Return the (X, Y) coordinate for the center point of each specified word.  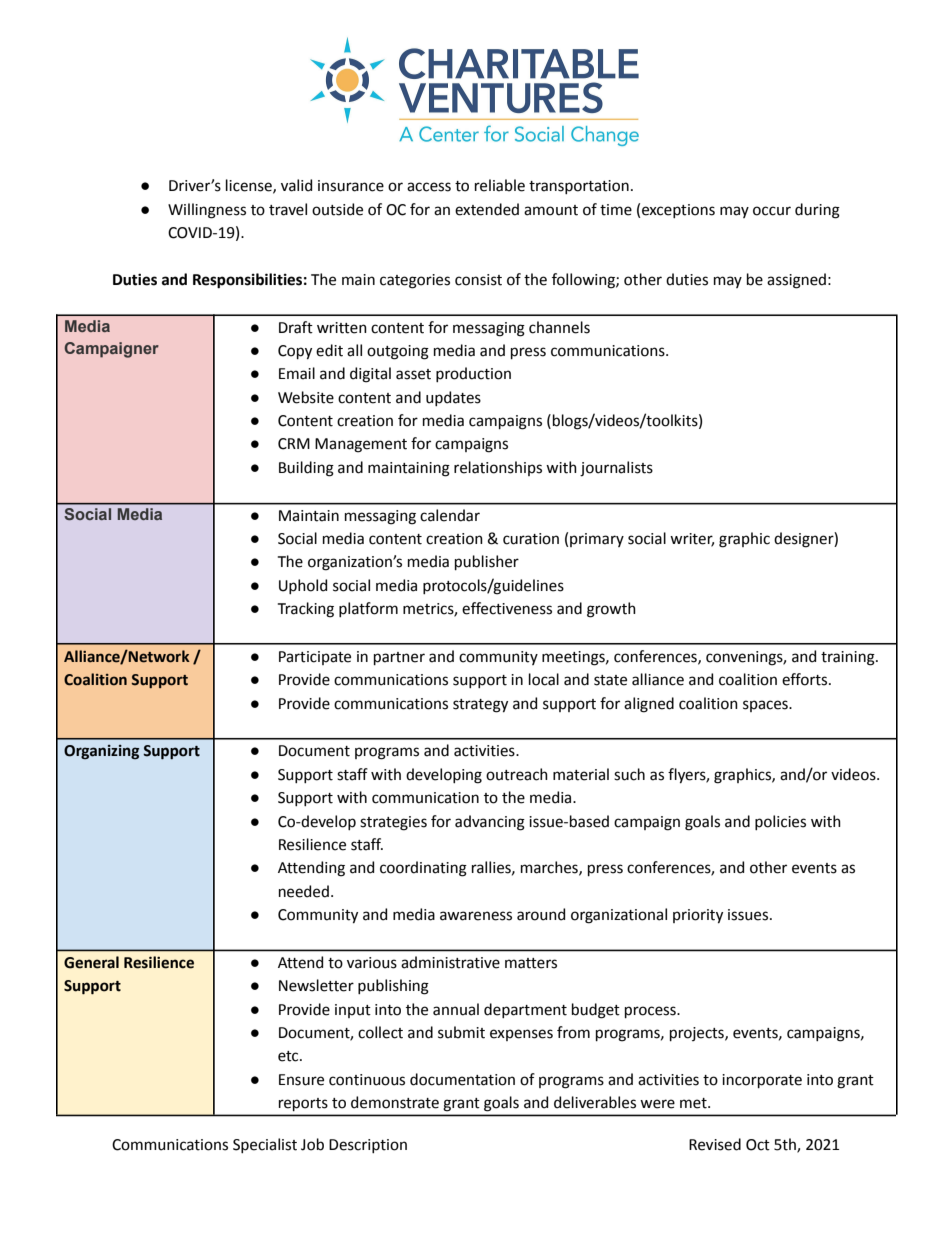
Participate (315, 658)
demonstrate (395, 1102)
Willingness (207, 211)
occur (772, 211)
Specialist (265, 1145)
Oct (758, 1145)
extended (487, 209)
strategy (480, 706)
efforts (806, 679)
